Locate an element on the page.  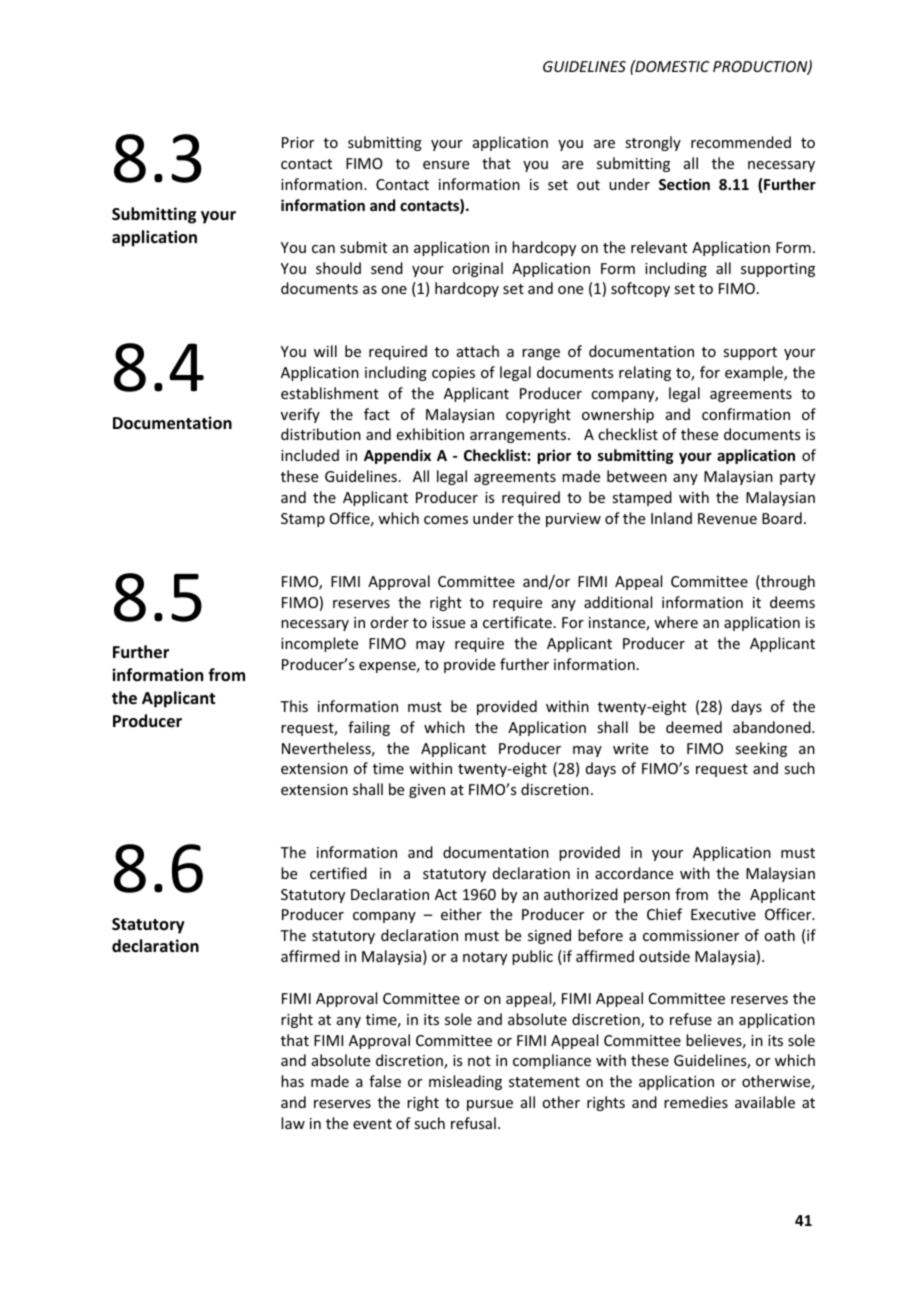
ensure is located at coordinates (446, 165).
